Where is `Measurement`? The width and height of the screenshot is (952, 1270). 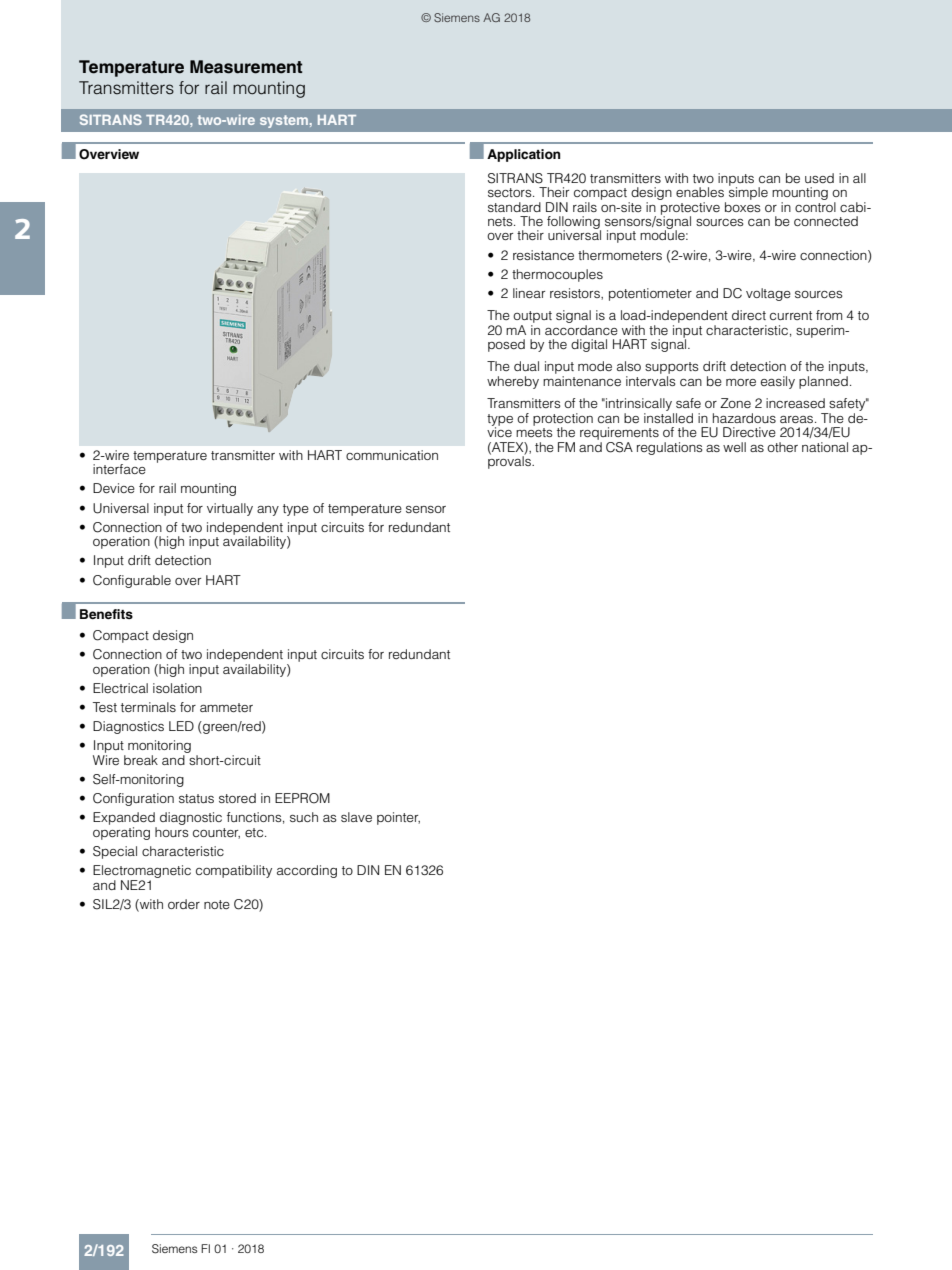 Measurement is located at coordinates (246, 67).
